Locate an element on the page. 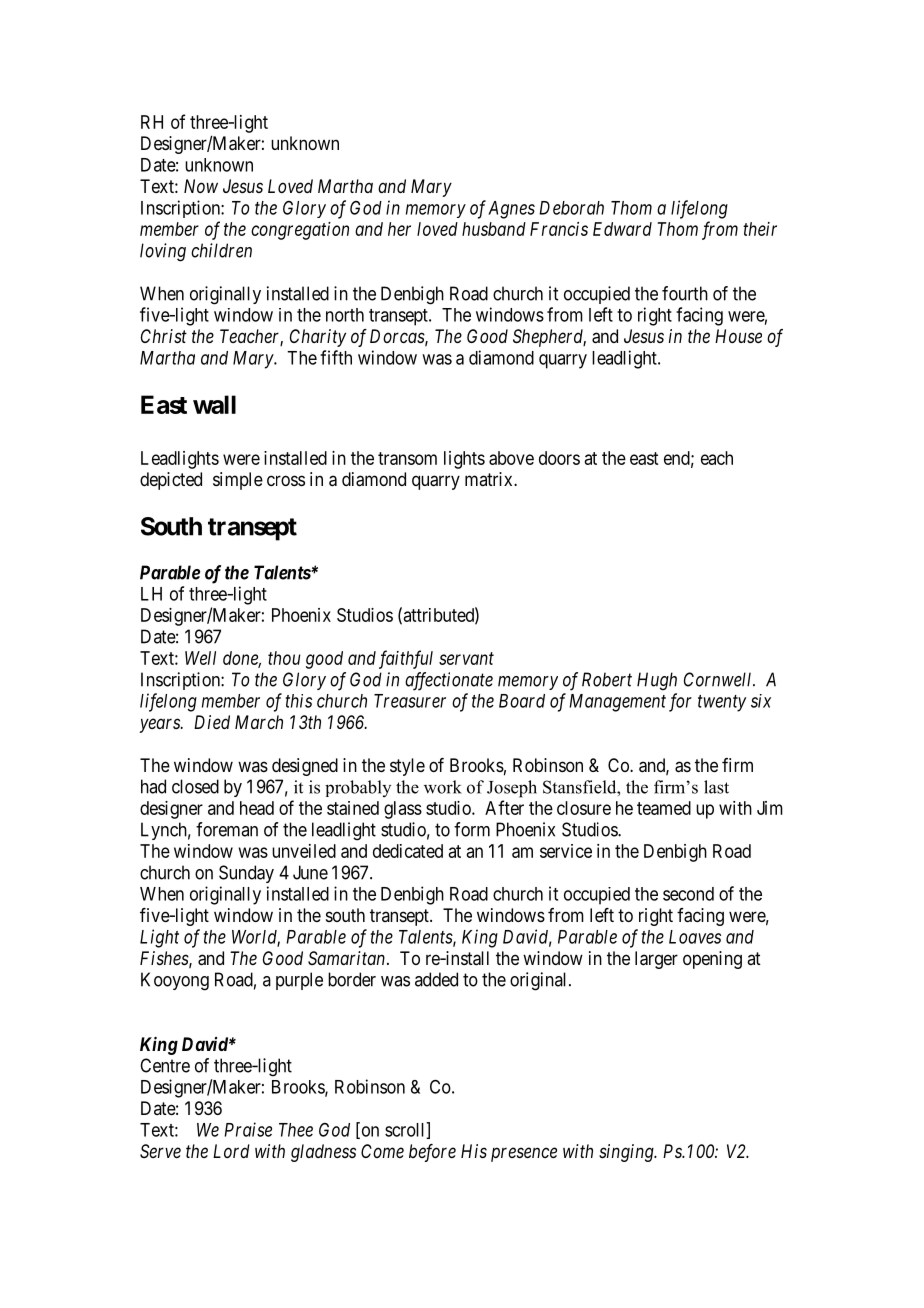 The width and height of the page is (924, 1308). affectionate is located at coordinates (449, 681).
